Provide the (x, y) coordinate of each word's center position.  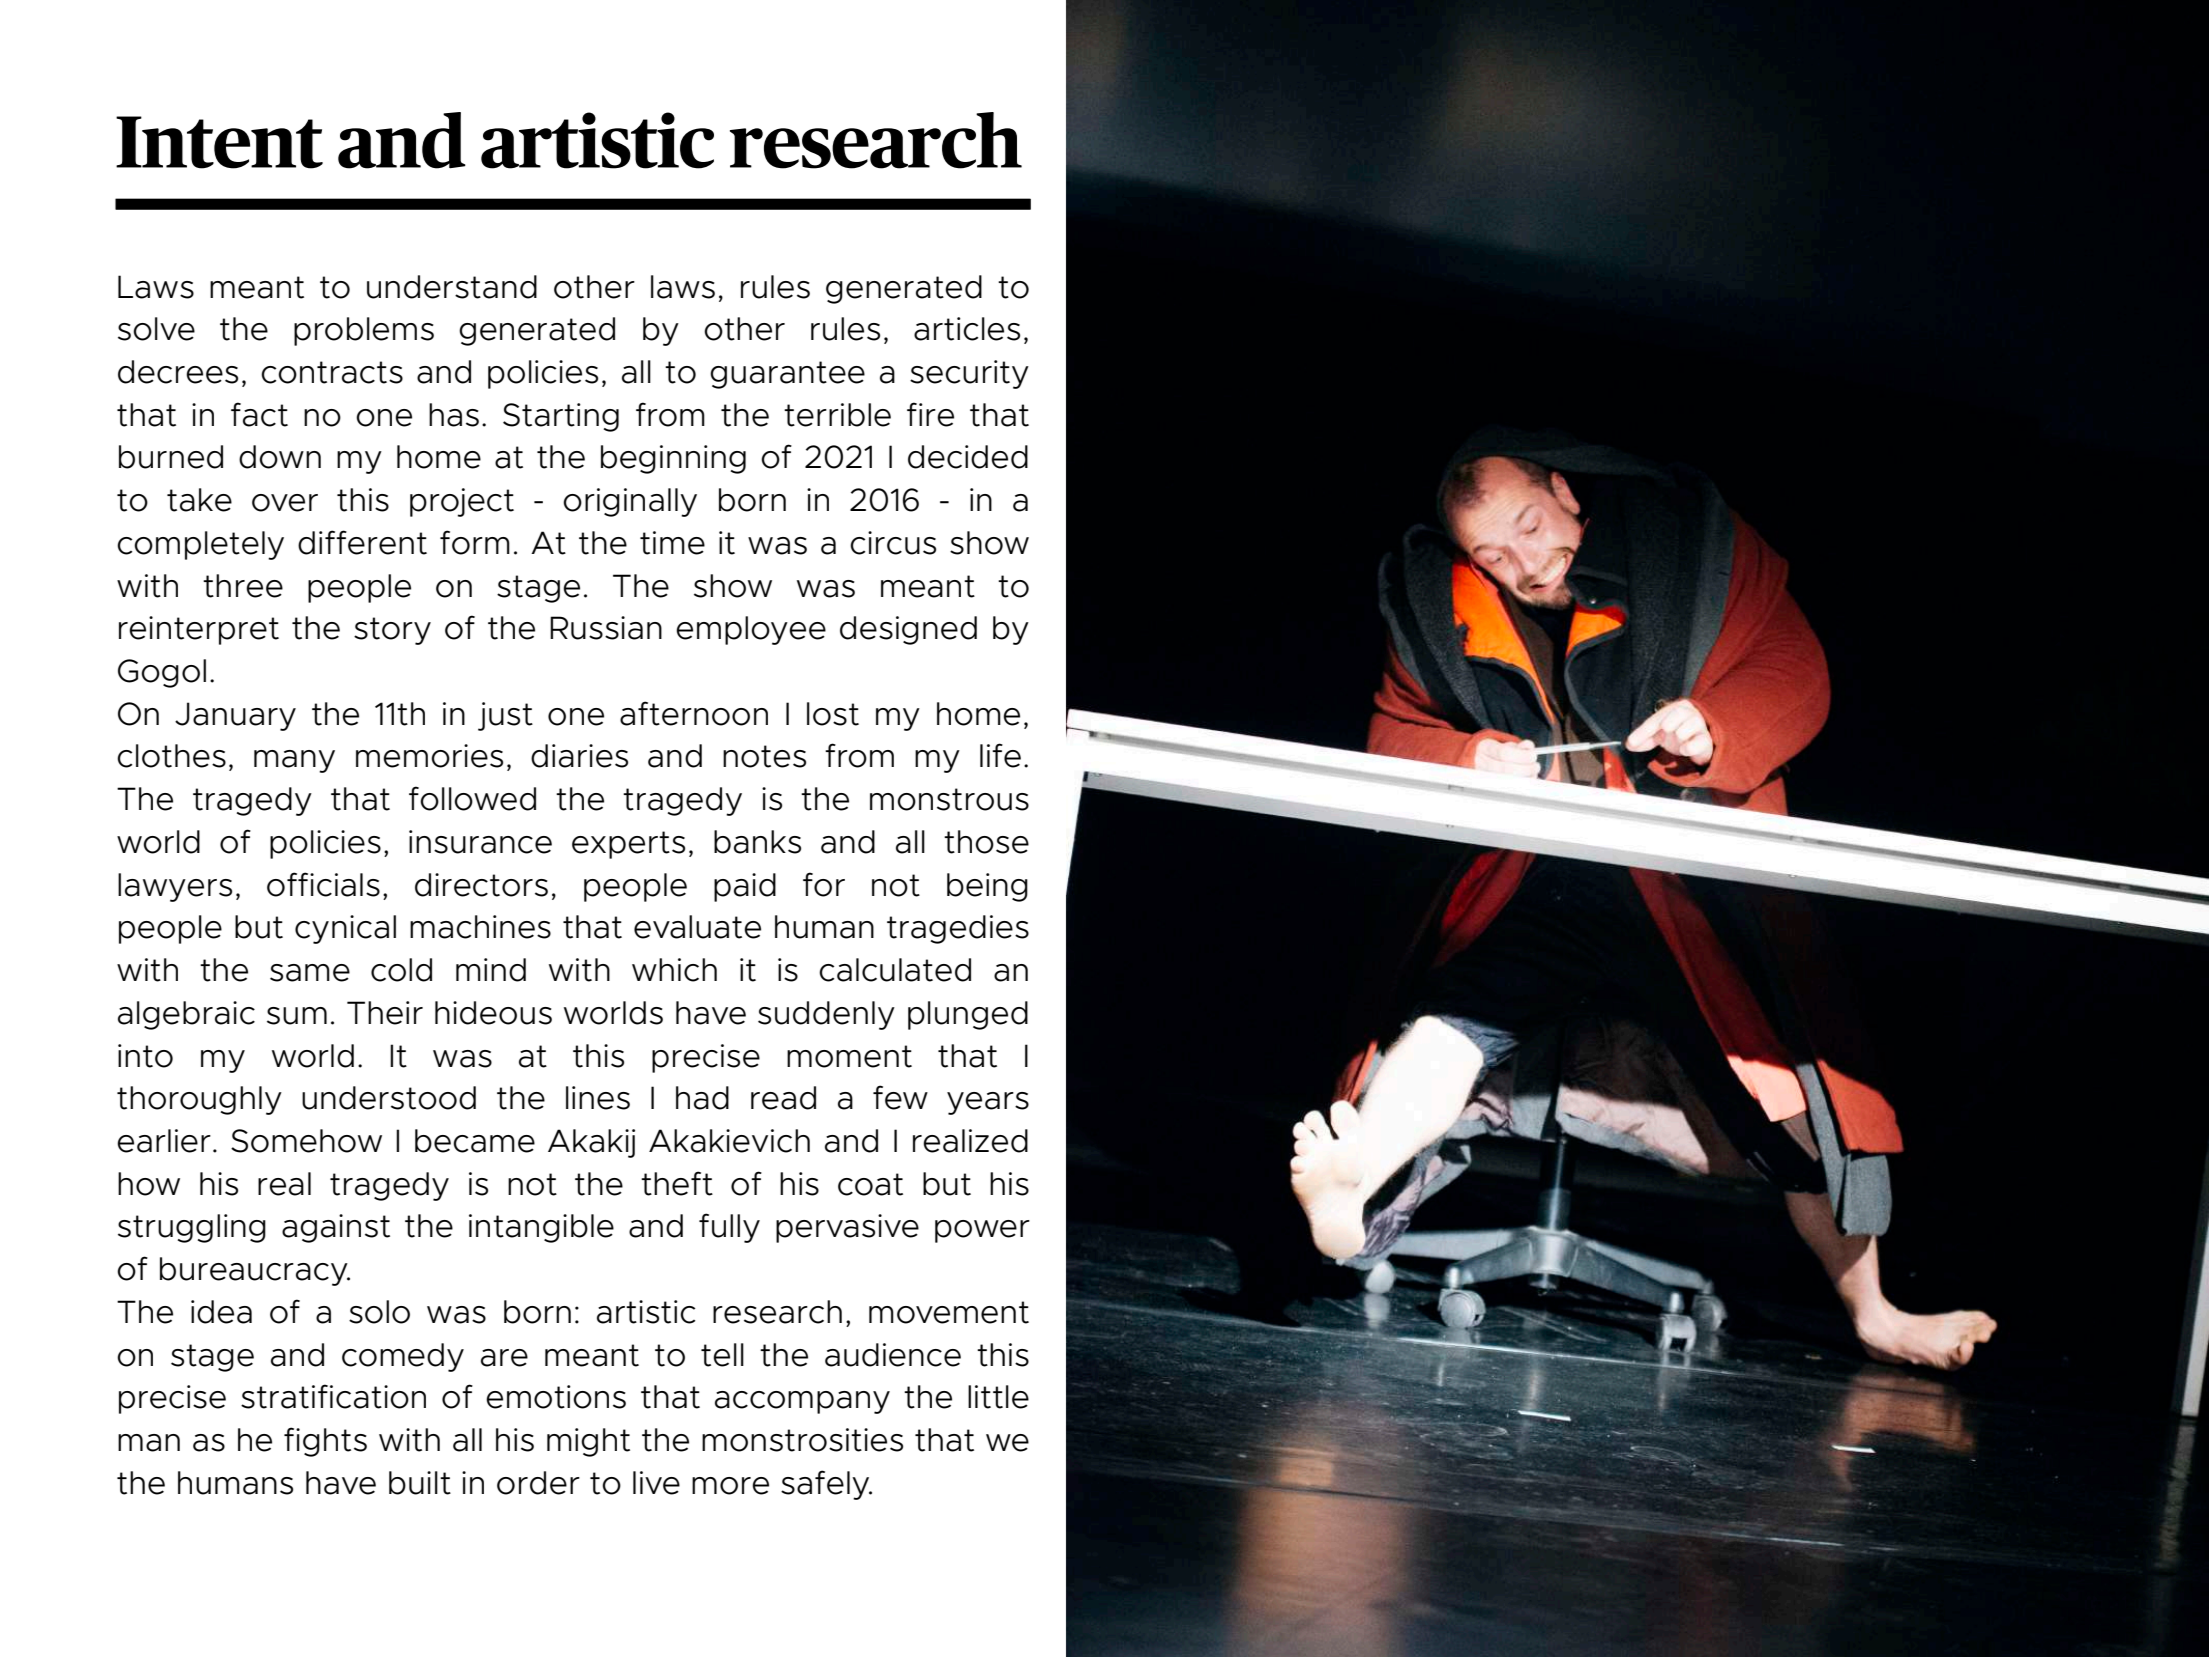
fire (930, 414)
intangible (541, 1228)
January (235, 716)
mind (491, 970)
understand (452, 287)
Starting (561, 417)
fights (325, 1442)
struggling (192, 1228)
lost (833, 714)
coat (870, 1184)
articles (967, 329)
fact (259, 414)
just (505, 716)
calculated (895, 970)
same (310, 973)
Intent (219, 142)
